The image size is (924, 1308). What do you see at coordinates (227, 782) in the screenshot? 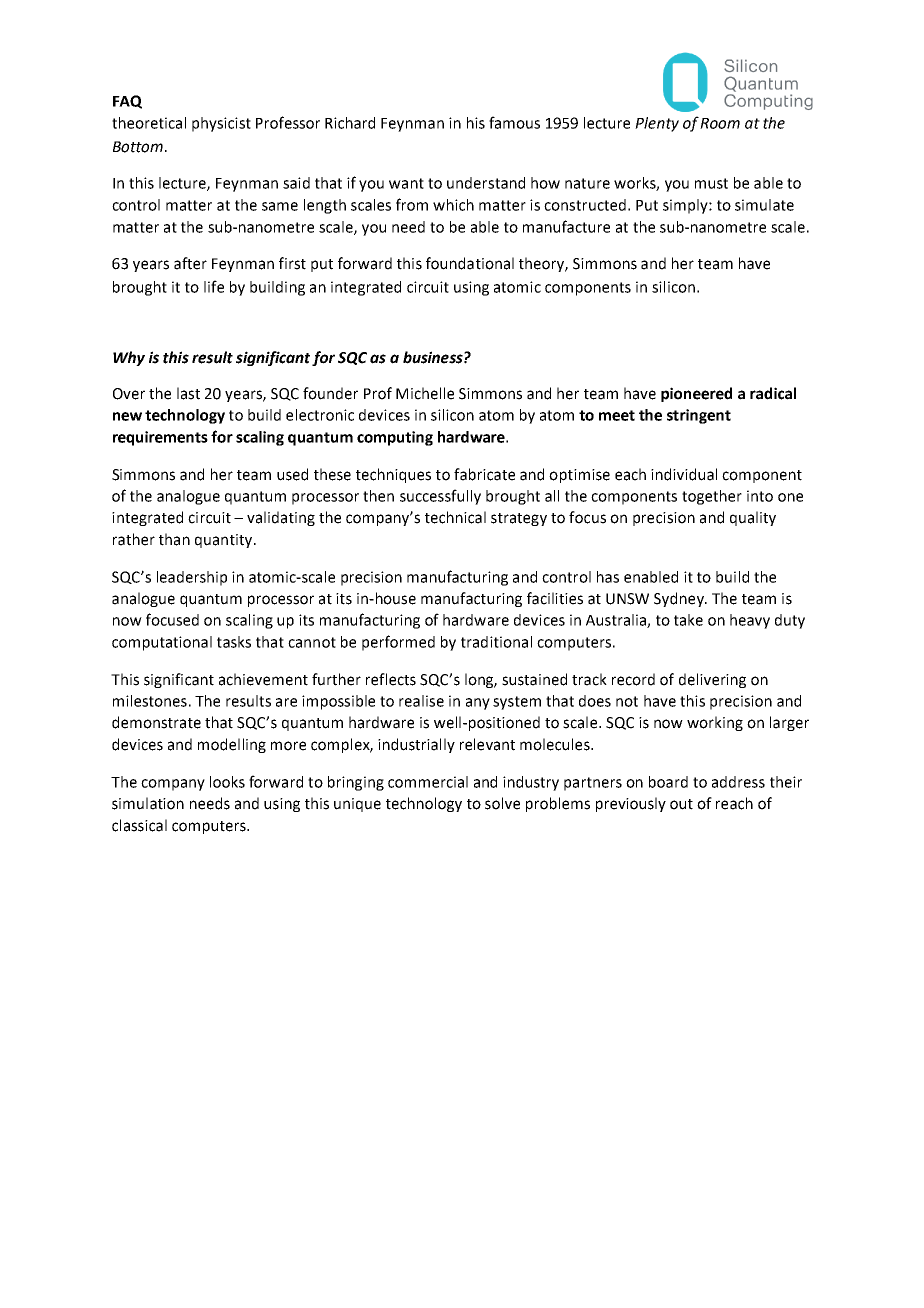
I see `looks` at bounding box center [227, 782].
